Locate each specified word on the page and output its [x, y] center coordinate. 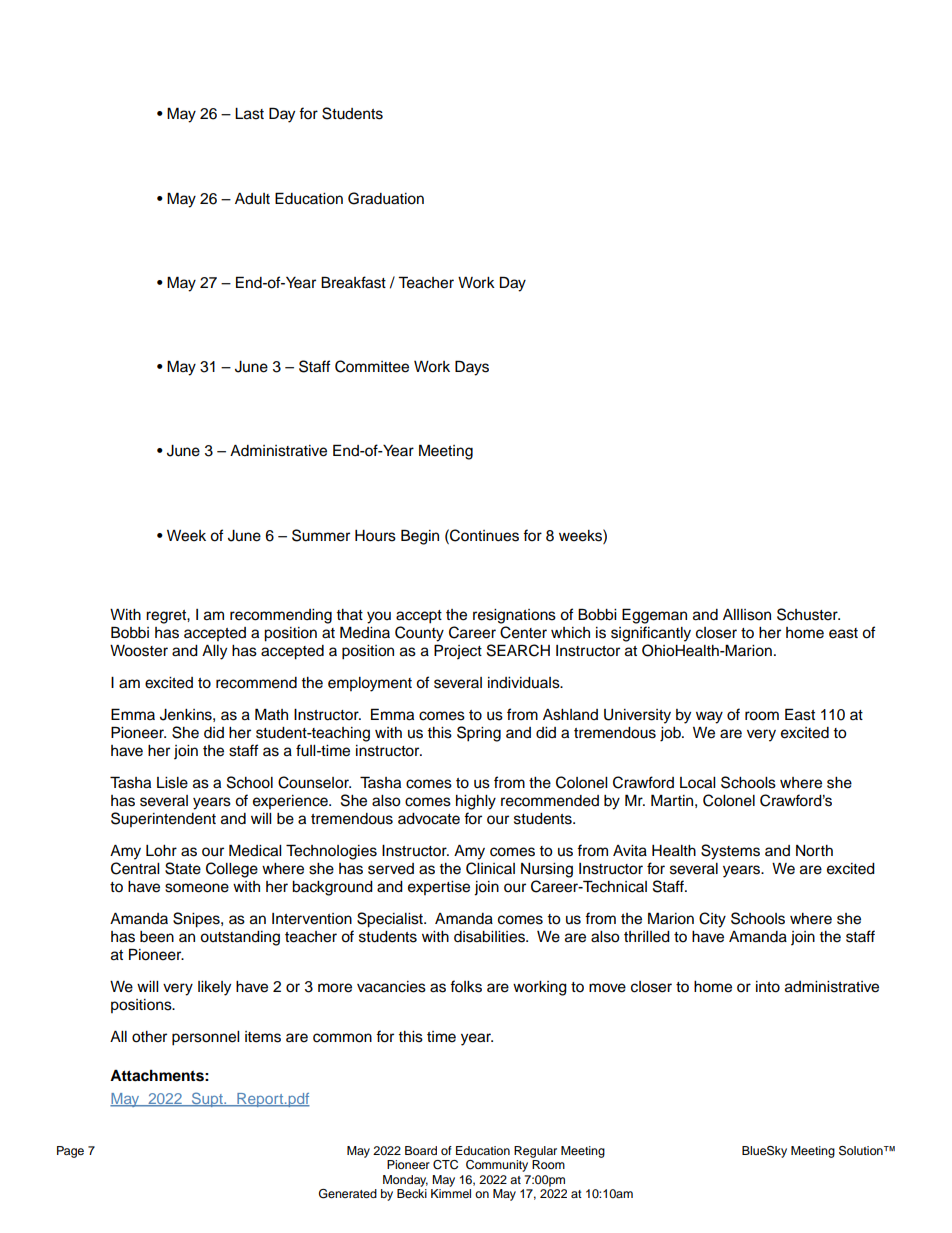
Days [472, 368]
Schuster [808, 614]
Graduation [386, 198]
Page [70, 1152]
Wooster [139, 651]
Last [249, 114]
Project [458, 652]
